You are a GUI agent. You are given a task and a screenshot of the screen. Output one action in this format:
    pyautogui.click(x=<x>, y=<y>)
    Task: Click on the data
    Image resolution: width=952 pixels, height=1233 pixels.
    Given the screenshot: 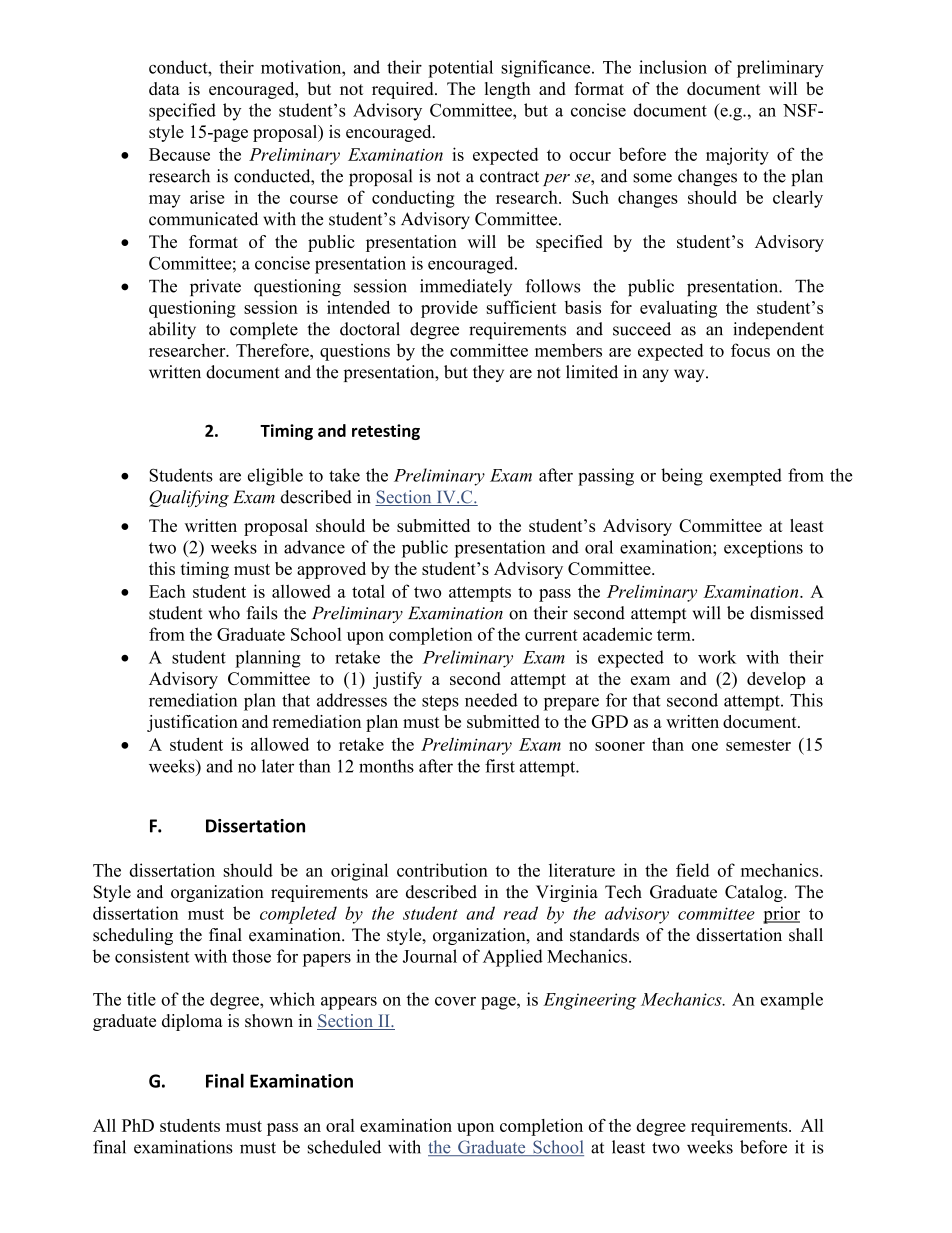 What is the action you would take?
    pyautogui.click(x=164, y=88)
